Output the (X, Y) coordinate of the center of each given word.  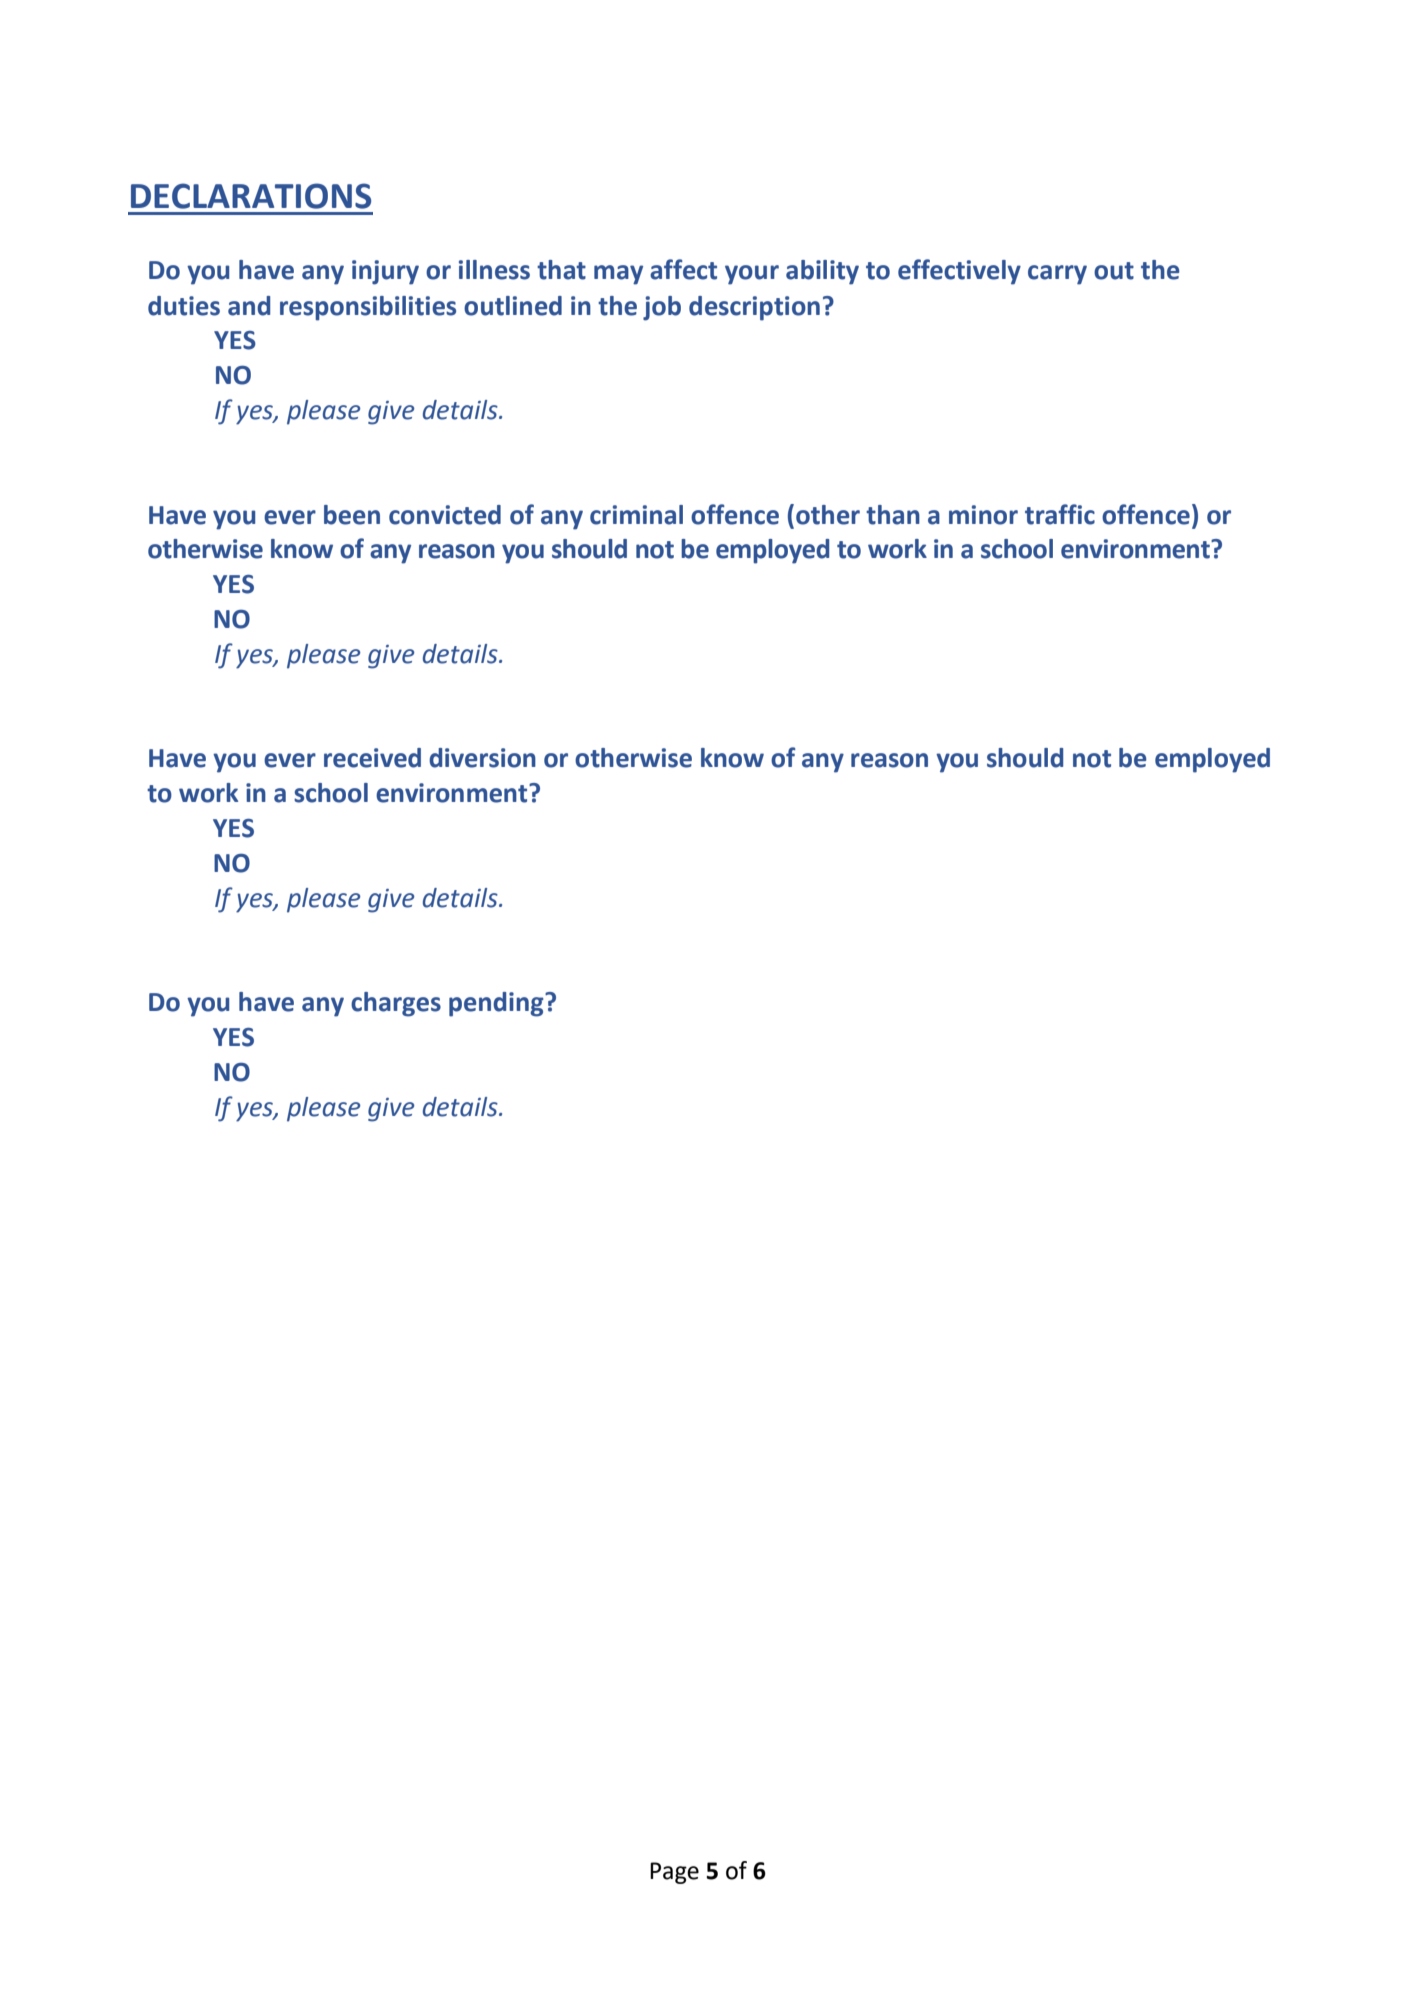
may (618, 275)
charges (396, 1004)
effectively (959, 272)
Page (674, 1873)
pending (497, 1004)
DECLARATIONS (251, 196)
